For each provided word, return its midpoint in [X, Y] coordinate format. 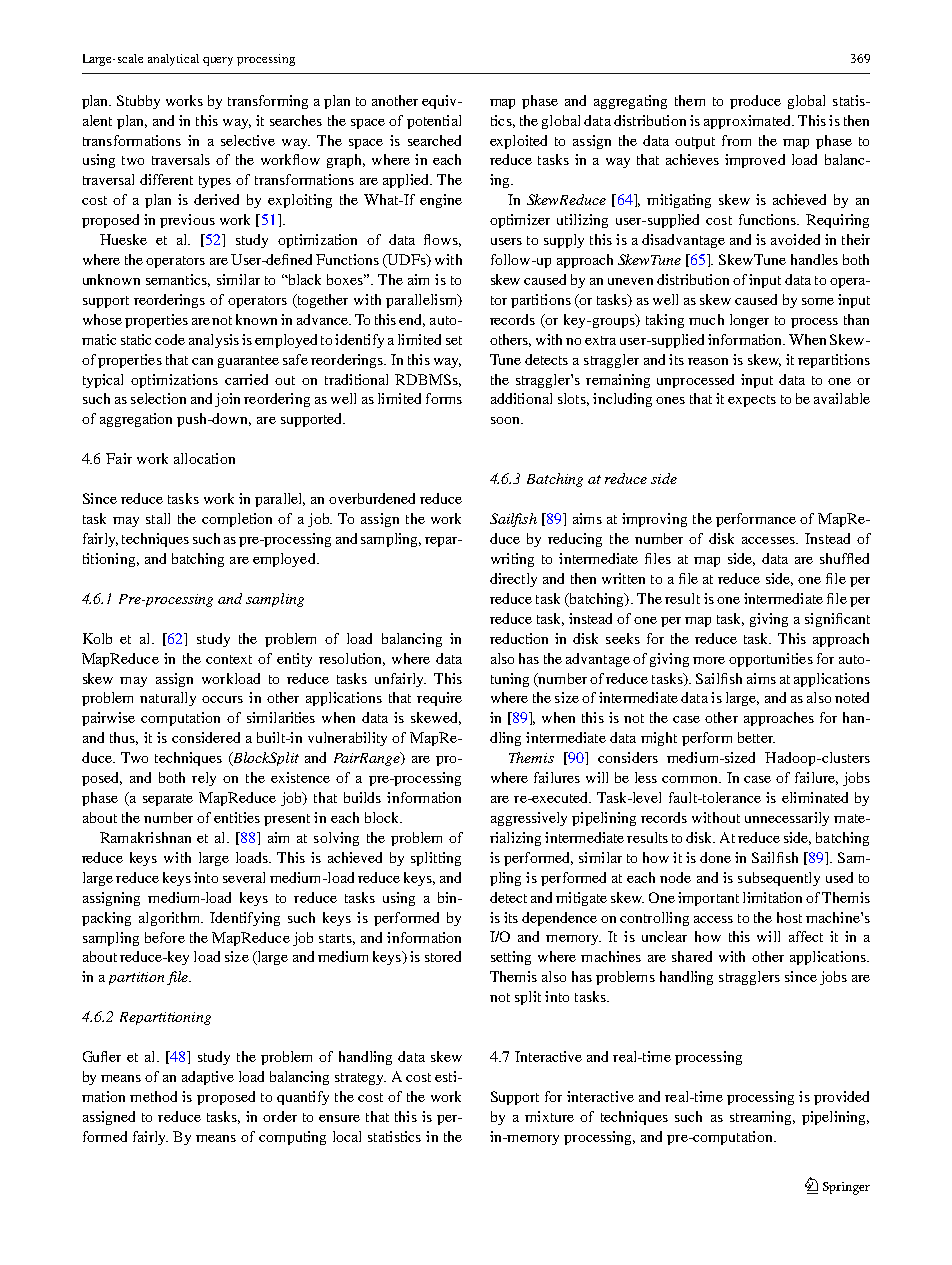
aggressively [529, 819]
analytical [173, 60]
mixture [549, 1116]
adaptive [208, 1078]
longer [749, 321]
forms [444, 398]
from [736, 140]
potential [434, 122]
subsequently [779, 879]
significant [837, 620]
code [170, 339]
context [229, 659]
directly [513, 580]
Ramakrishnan [145, 837]
